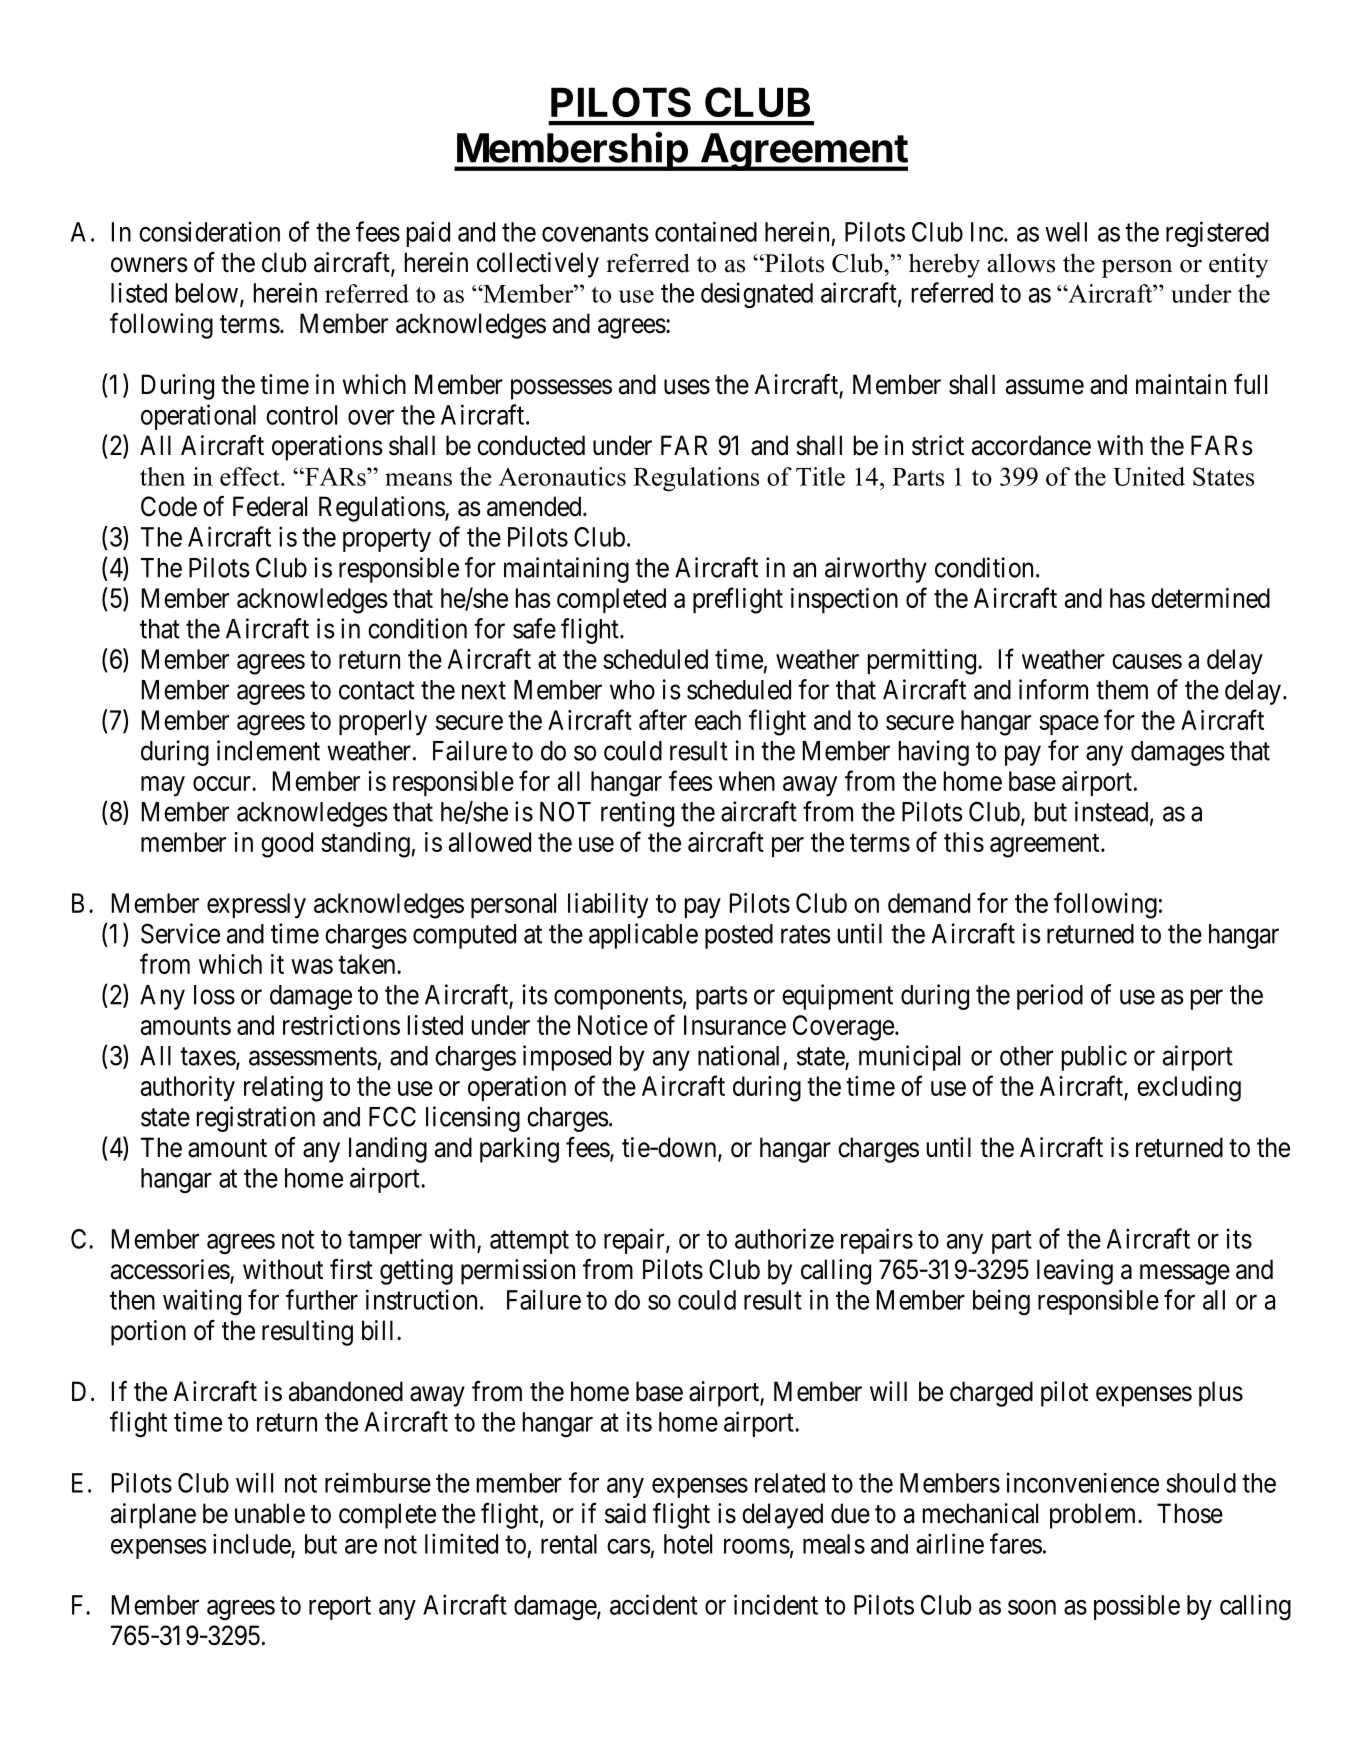  Describe the element at coordinates (784, 1238) in the image. I see `authorize` at that location.
